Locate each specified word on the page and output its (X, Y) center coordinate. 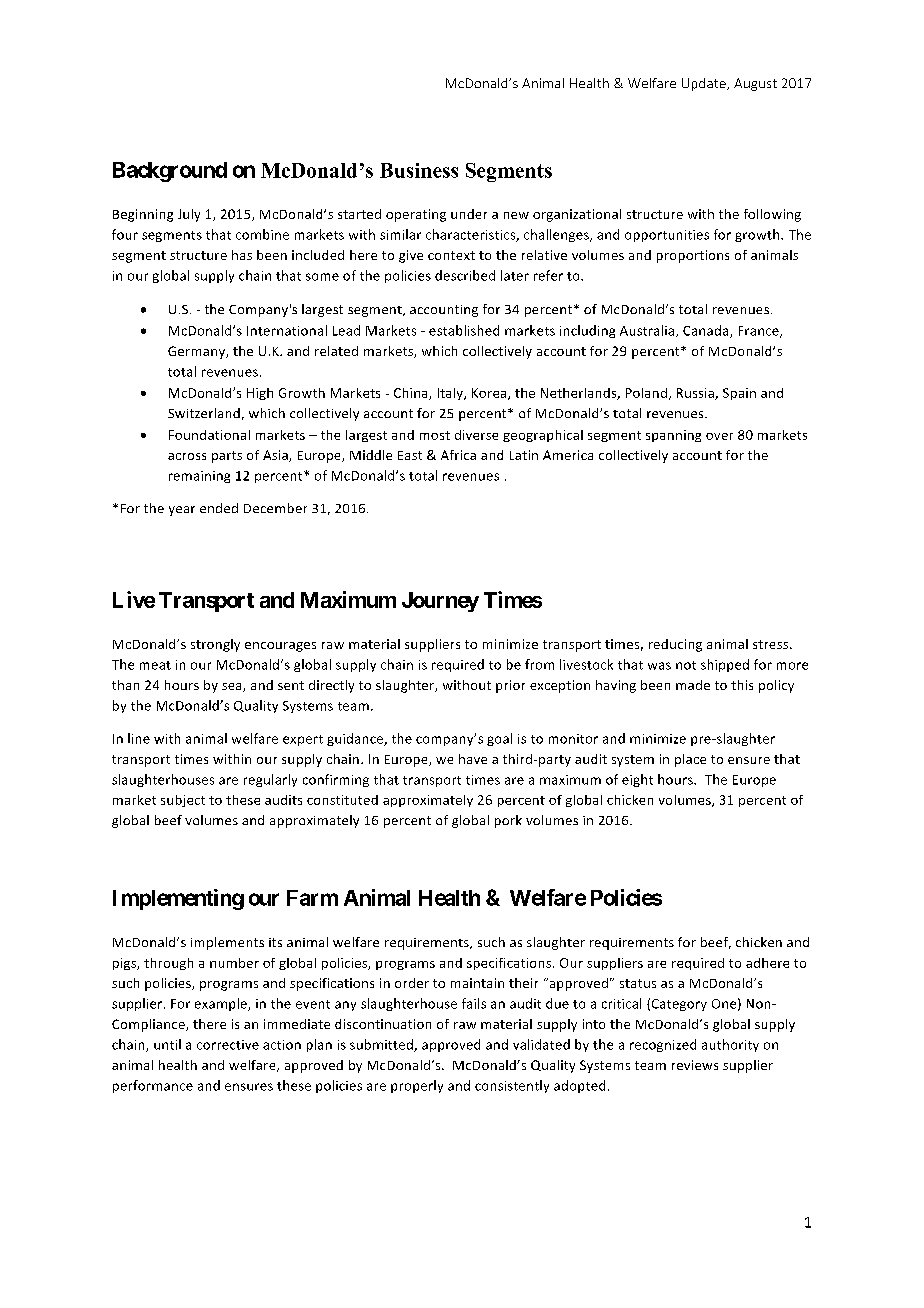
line (139, 738)
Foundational (209, 435)
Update (705, 84)
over (719, 436)
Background (170, 172)
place (690, 760)
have (473, 759)
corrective (228, 1045)
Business (419, 170)
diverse (476, 435)
